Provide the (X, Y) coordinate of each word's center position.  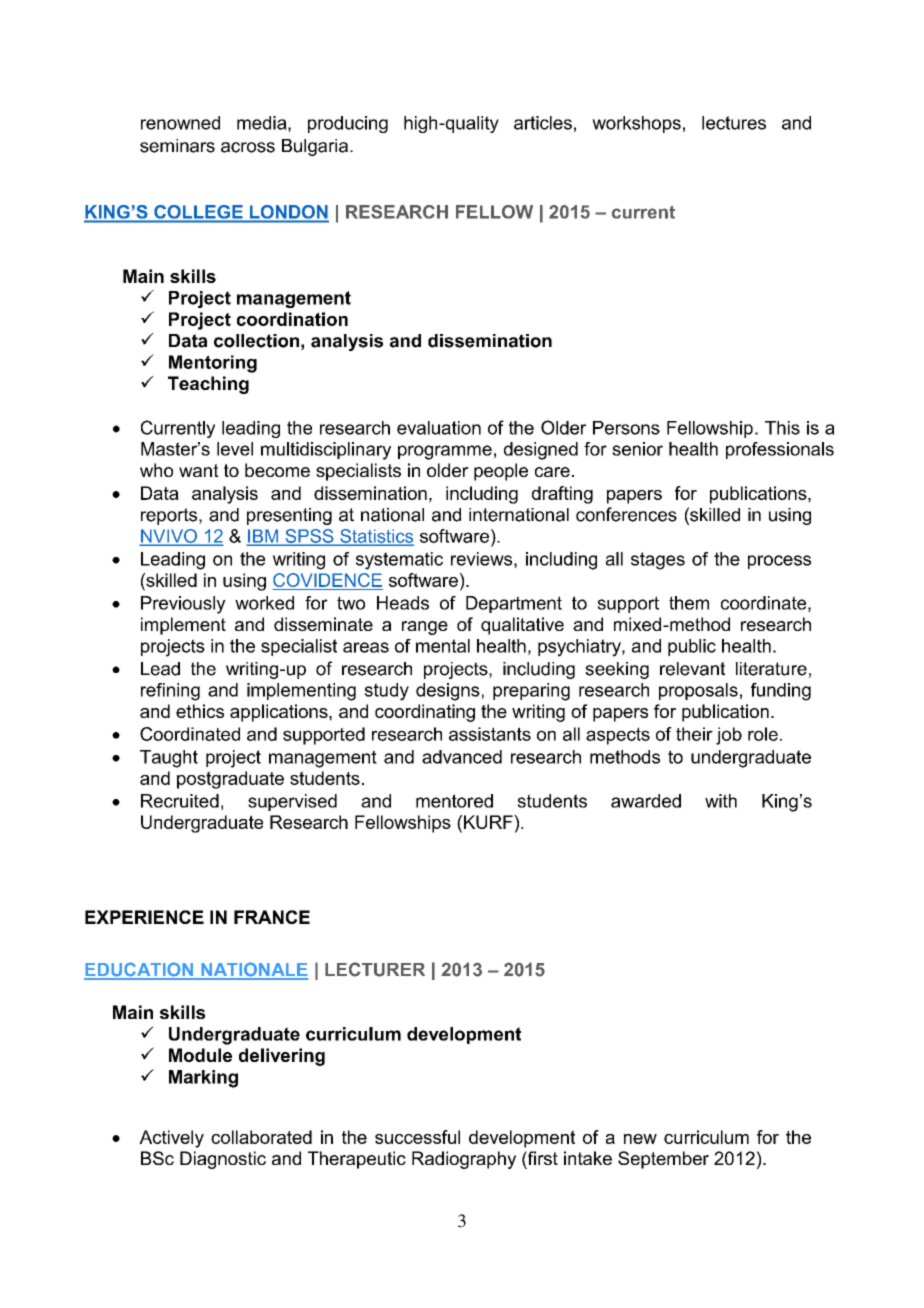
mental (443, 646)
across (248, 147)
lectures (734, 123)
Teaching (208, 385)
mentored (454, 801)
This (782, 428)
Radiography (464, 1160)
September (663, 1160)
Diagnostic (223, 1160)
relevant (692, 669)
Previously (183, 605)
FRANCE (272, 917)
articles (543, 123)
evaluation (439, 428)
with (721, 801)
